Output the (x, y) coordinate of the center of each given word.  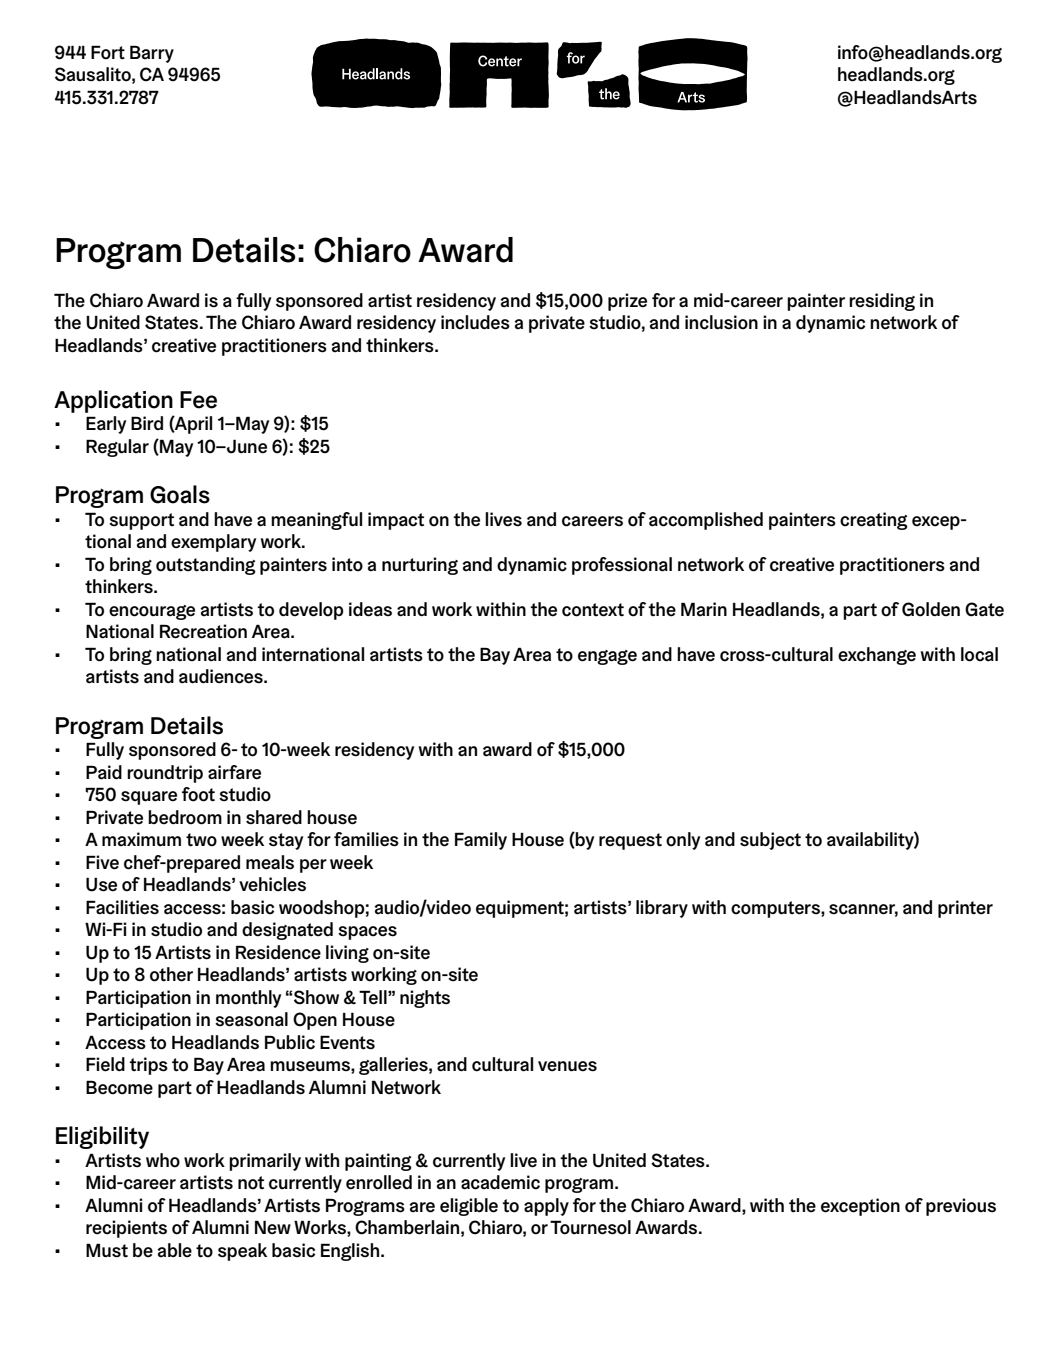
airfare (234, 772)
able (175, 1250)
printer (965, 909)
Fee (198, 400)
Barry (152, 54)
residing (882, 302)
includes (475, 322)
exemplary (213, 543)
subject (770, 841)
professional (622, 566)
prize (627, 302)
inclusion (721, 322)
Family (481, 841)
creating (874, 521)
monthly (248, 999)
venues (567, 1066)
